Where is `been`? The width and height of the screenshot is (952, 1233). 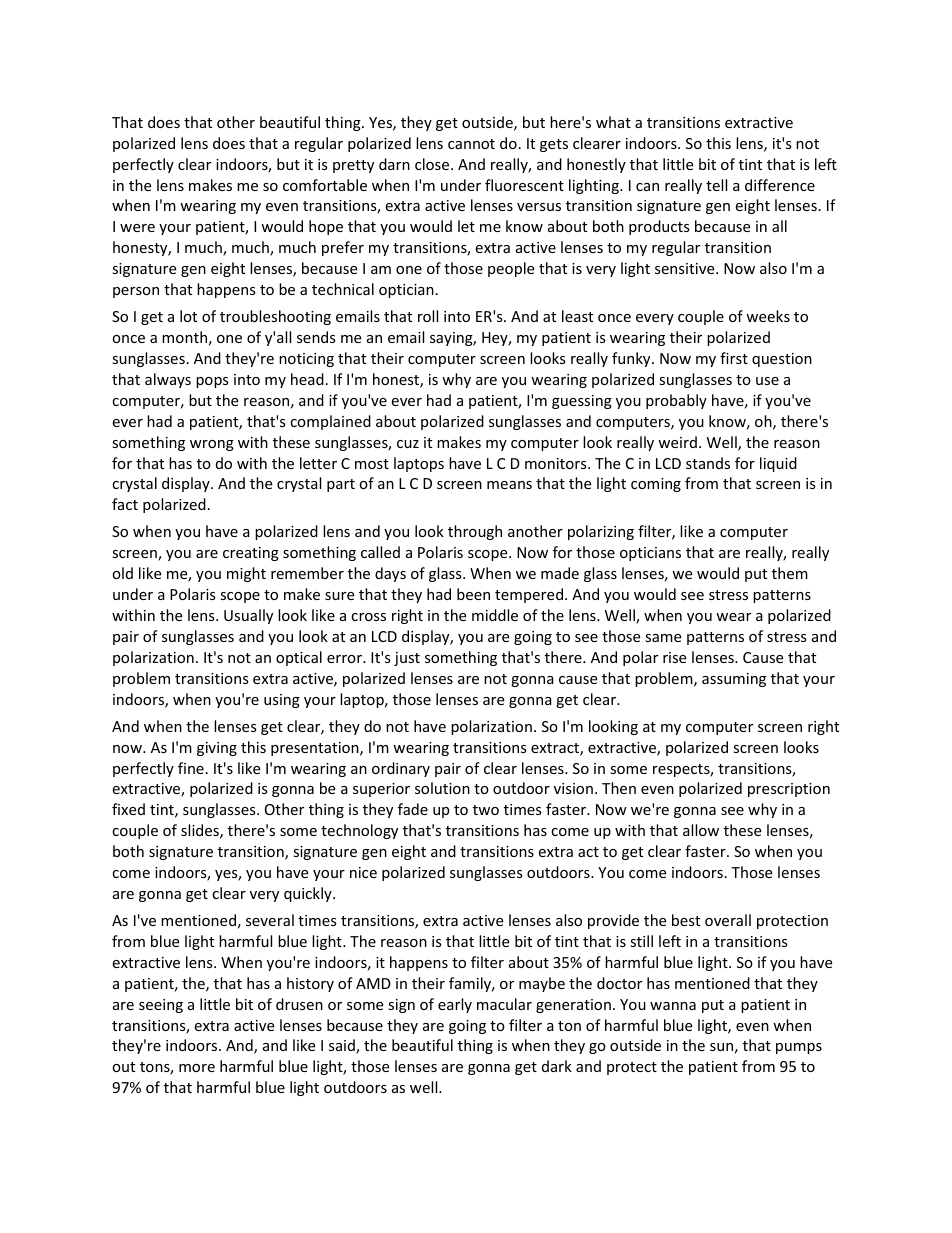 been is located at coordinates (473, 594).
